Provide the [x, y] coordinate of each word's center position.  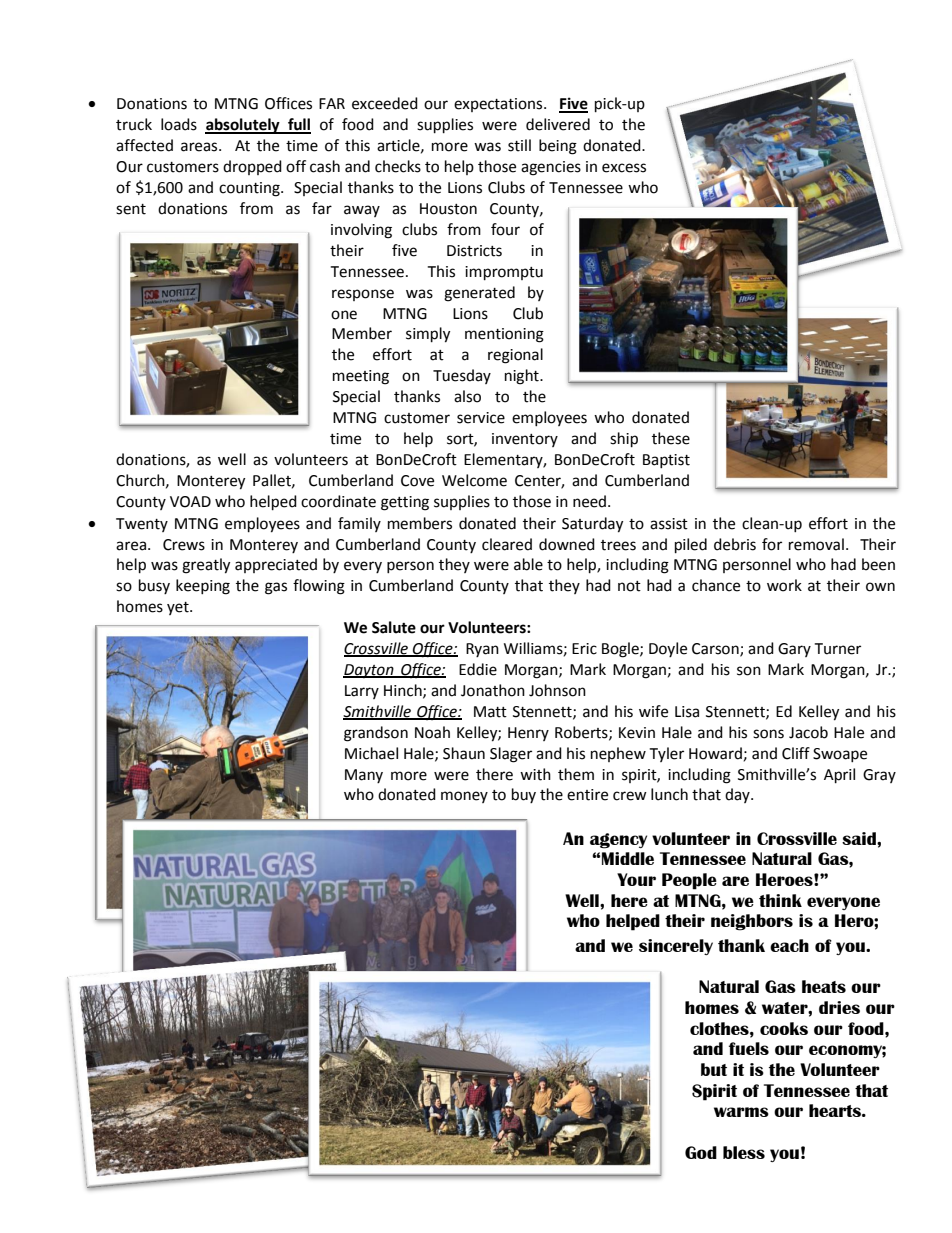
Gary [794, 650]
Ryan [482, 650]
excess [624, 168]
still [519, 145]
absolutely [243, 126]
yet [179, 608]
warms [741, 1112]
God [701, 1152]
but [714, 1069]
